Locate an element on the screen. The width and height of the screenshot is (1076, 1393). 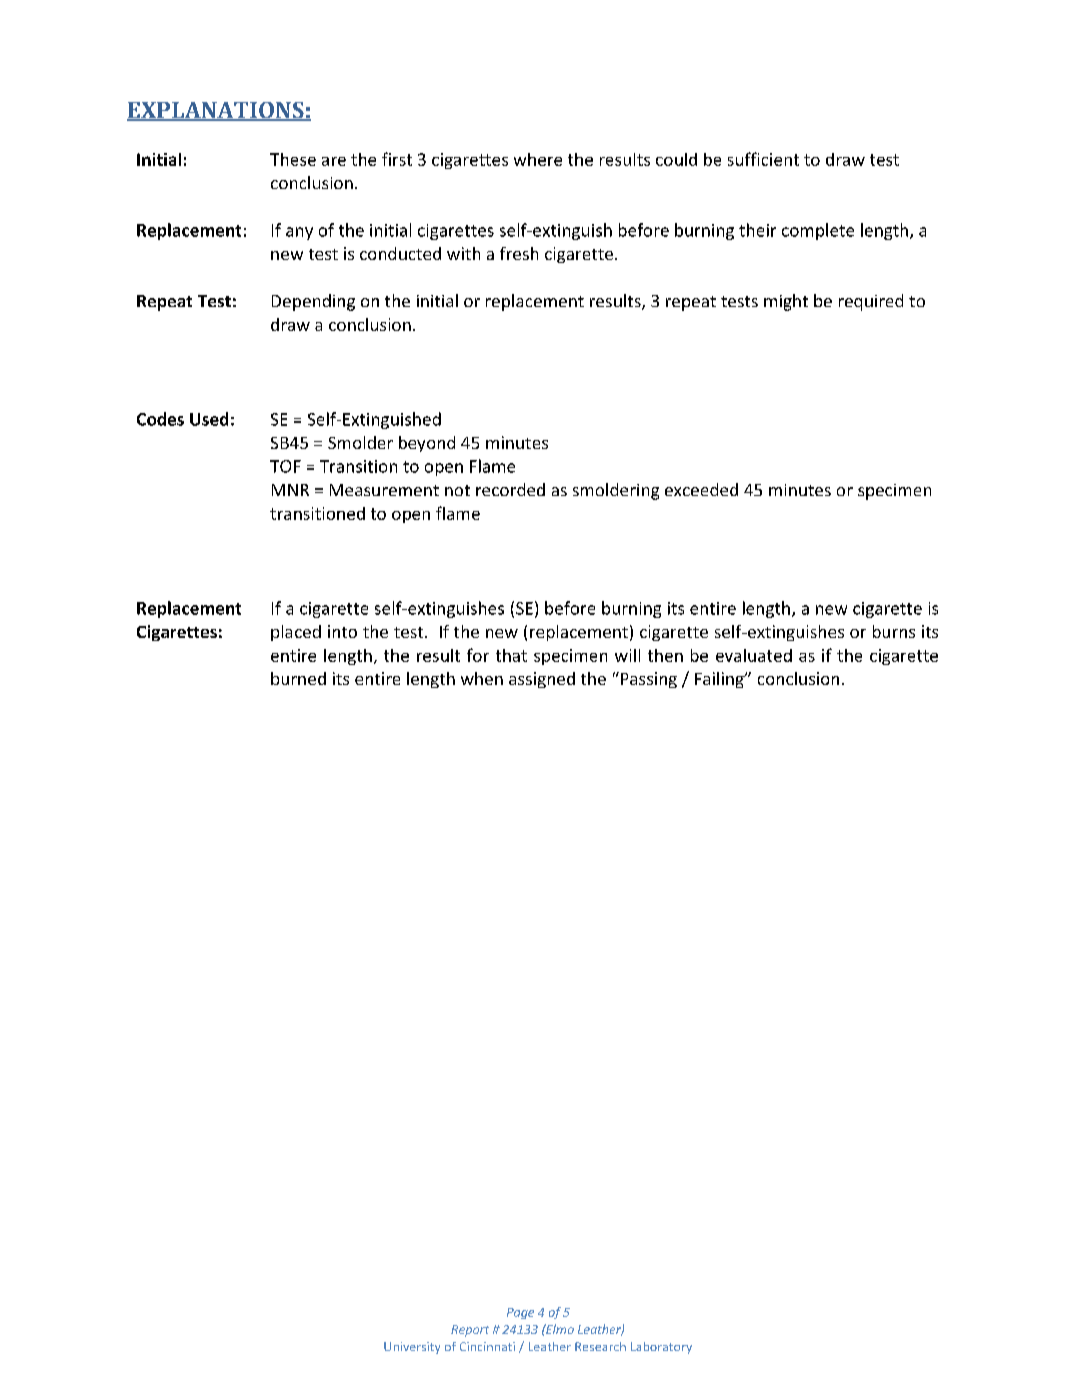
assigned is located at coordinates (542, 680).
